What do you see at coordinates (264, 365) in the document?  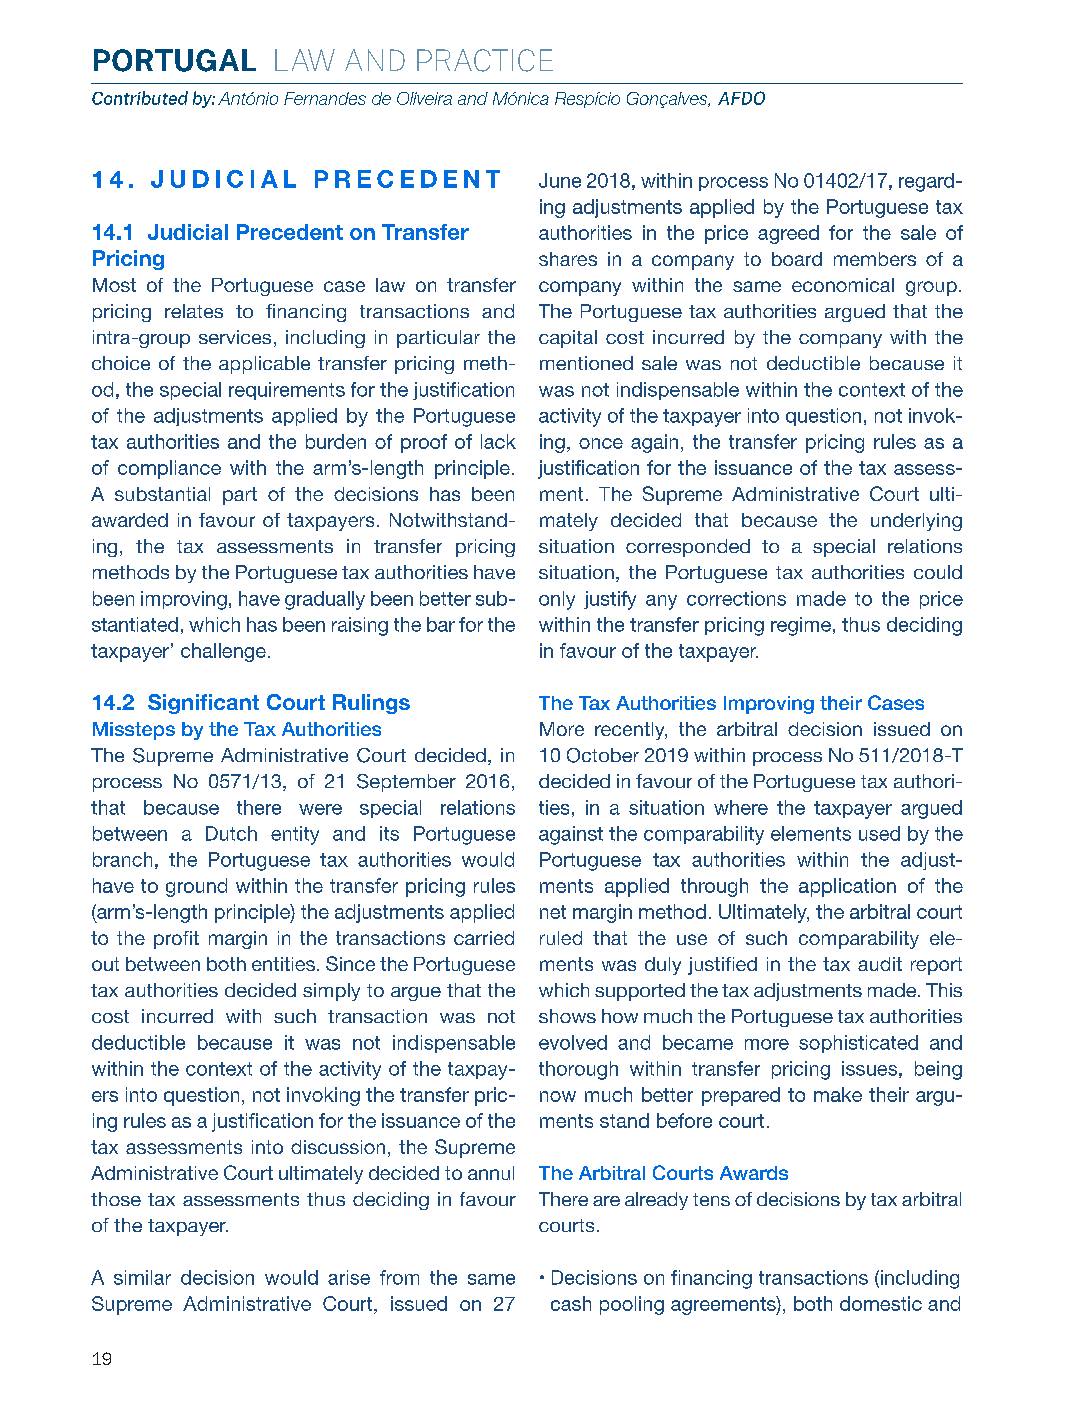 I see `applicable` at bounding box center [264, 365].
